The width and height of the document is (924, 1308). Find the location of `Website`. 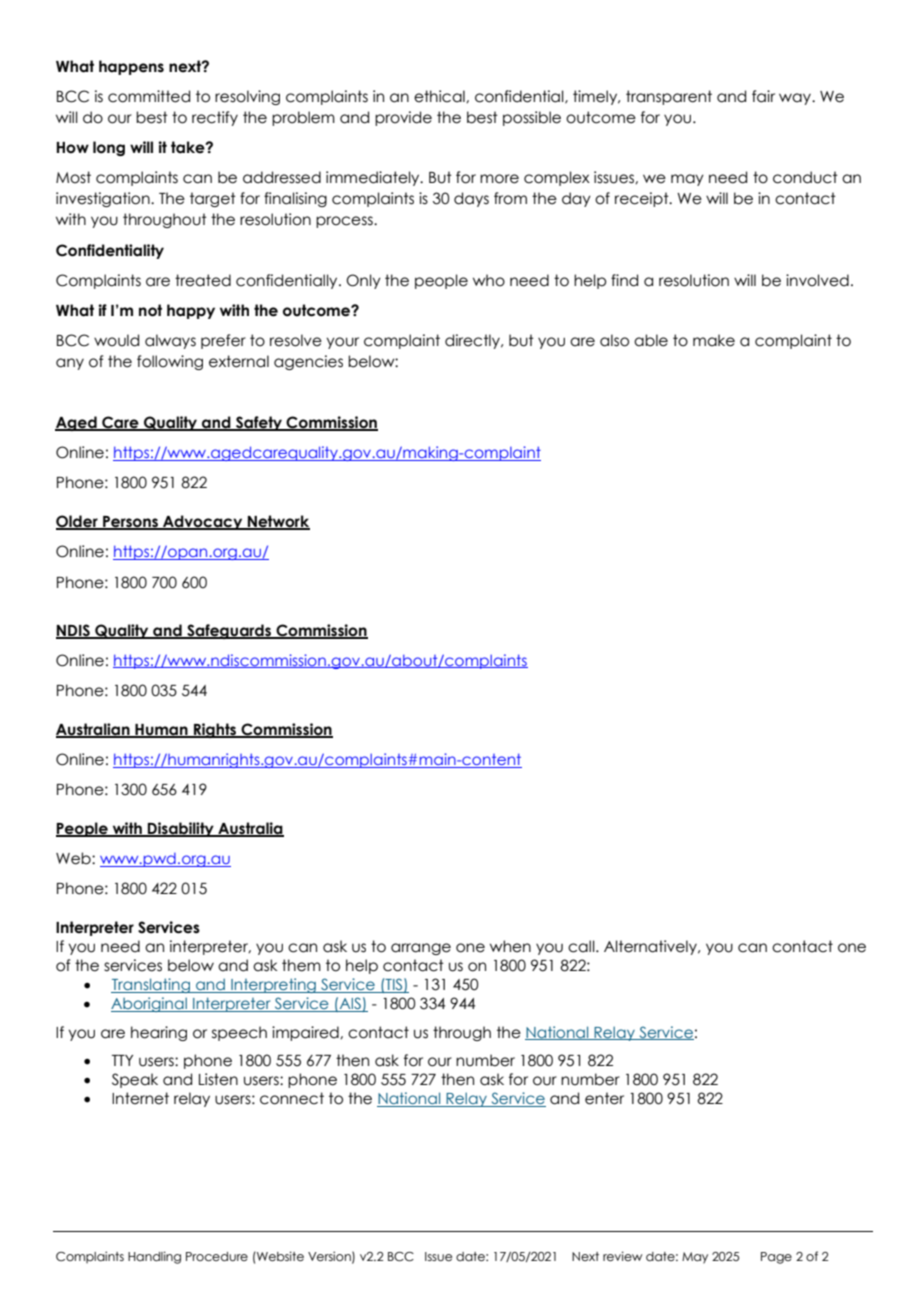

Website is located at coordinates (279, 1256).
